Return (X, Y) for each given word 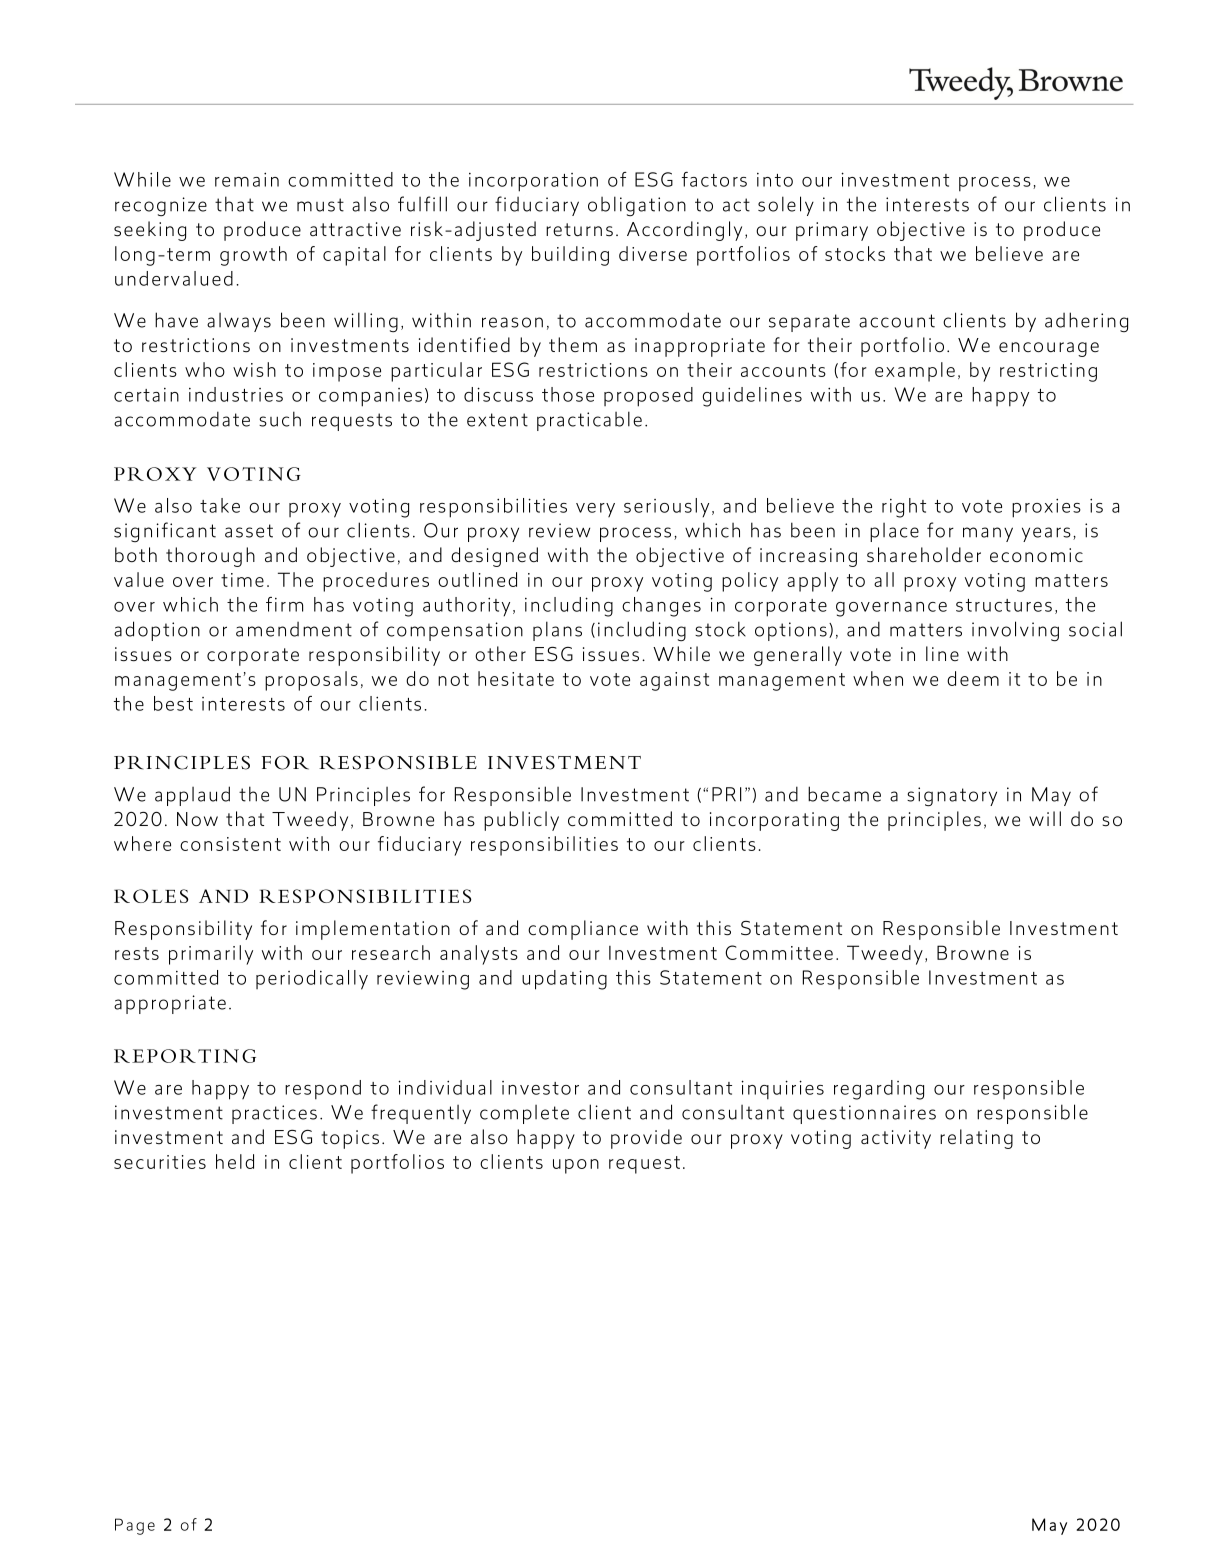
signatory (952, 796)
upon (576, 1166)
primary (832, 231)
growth (253, 256)
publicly (521, 821)
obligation (637, 206)
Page (135, 1526)
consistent (230, 844)
